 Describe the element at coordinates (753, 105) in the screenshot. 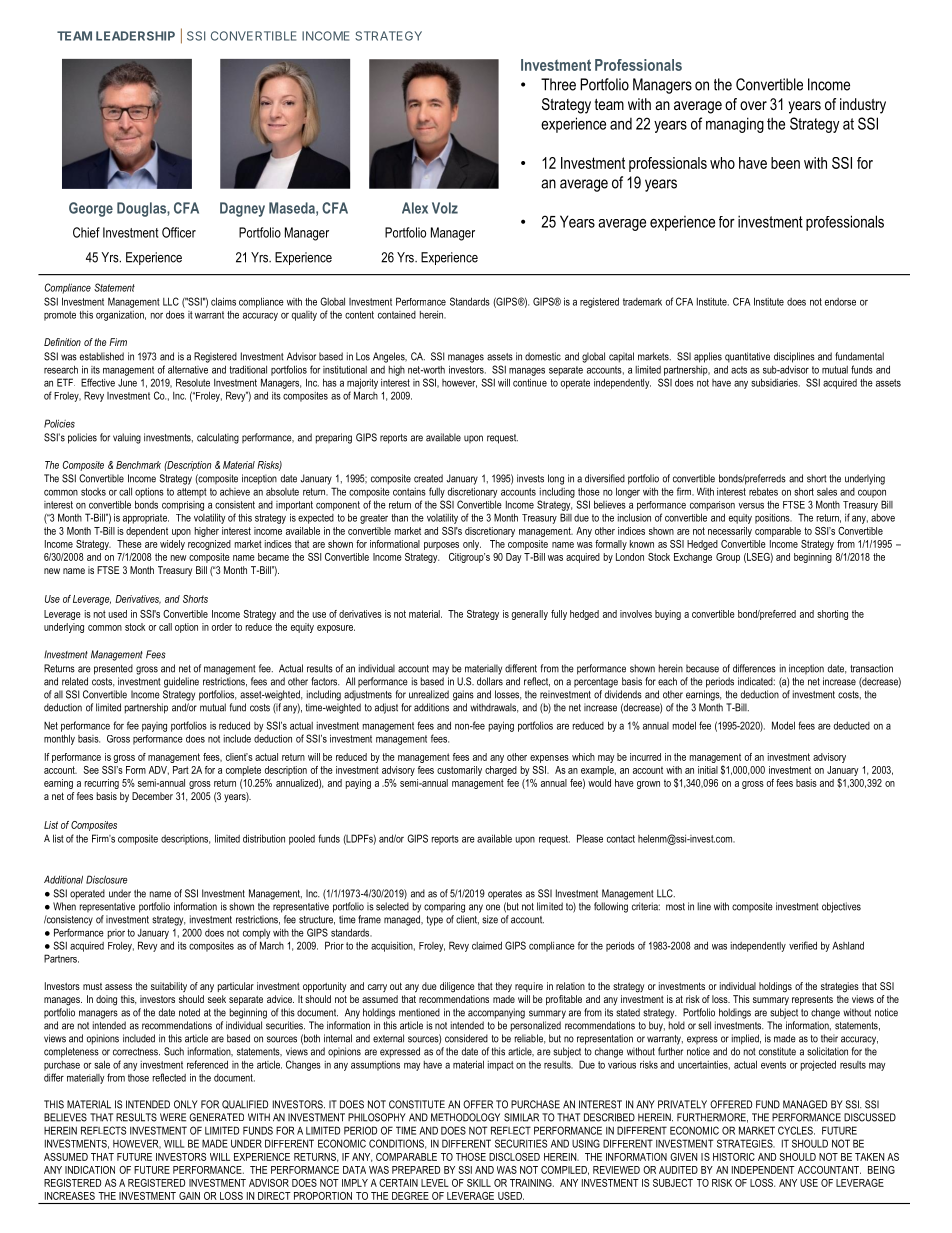

I see `over` at that location.
